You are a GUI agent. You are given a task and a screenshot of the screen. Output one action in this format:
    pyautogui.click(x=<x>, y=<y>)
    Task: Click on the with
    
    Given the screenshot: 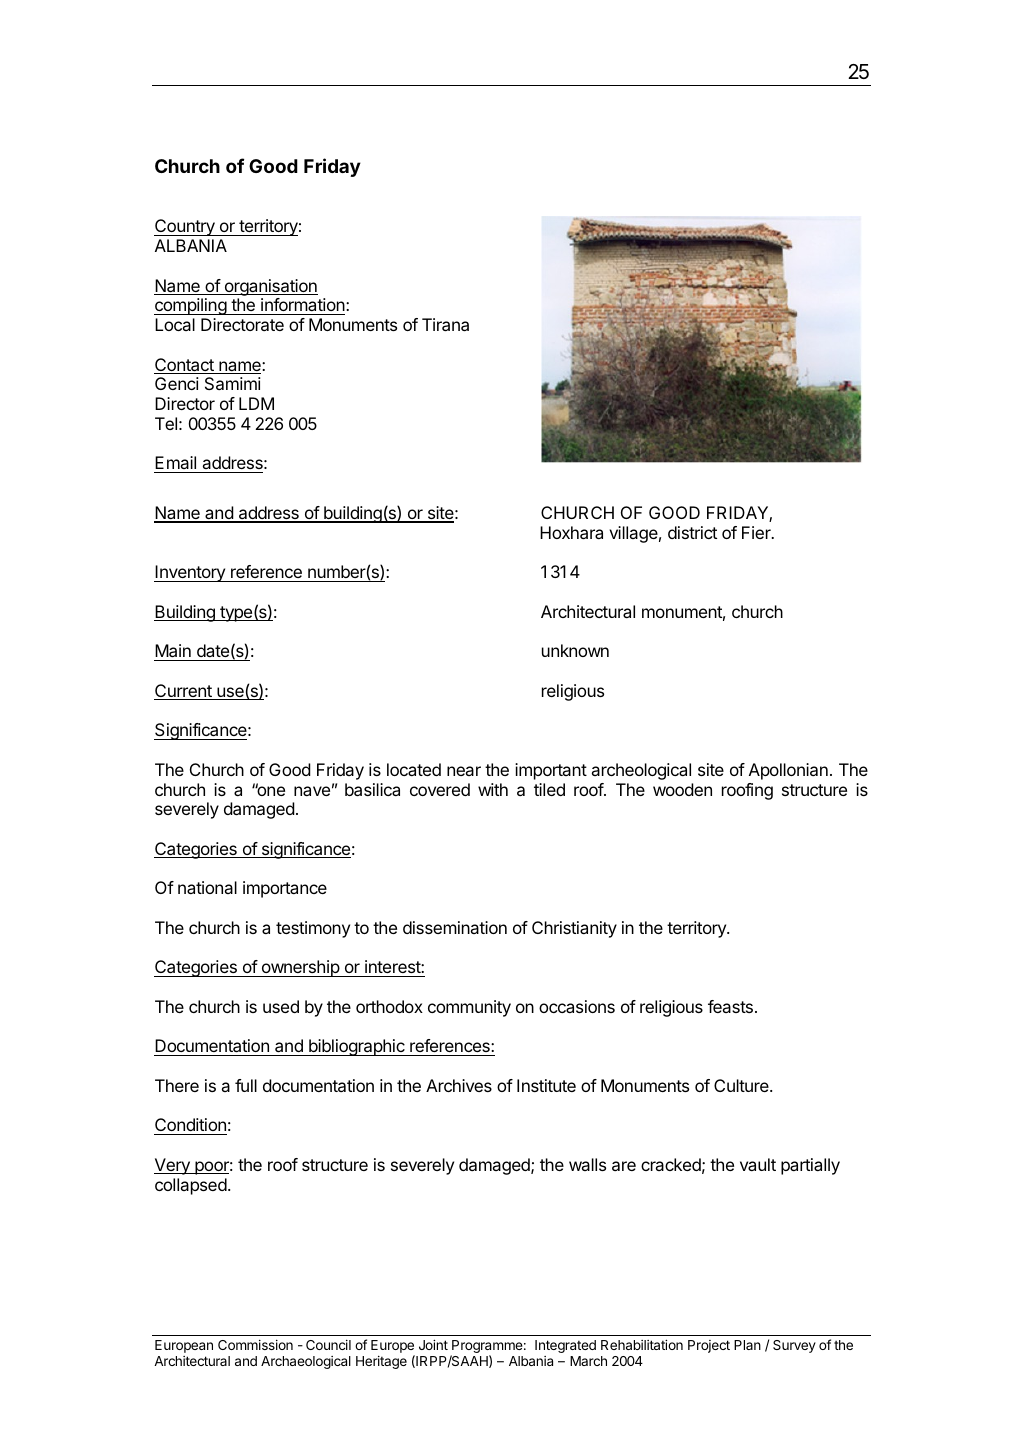 What is the action you would take?
    pyautogui.click(x=493, y=789)
